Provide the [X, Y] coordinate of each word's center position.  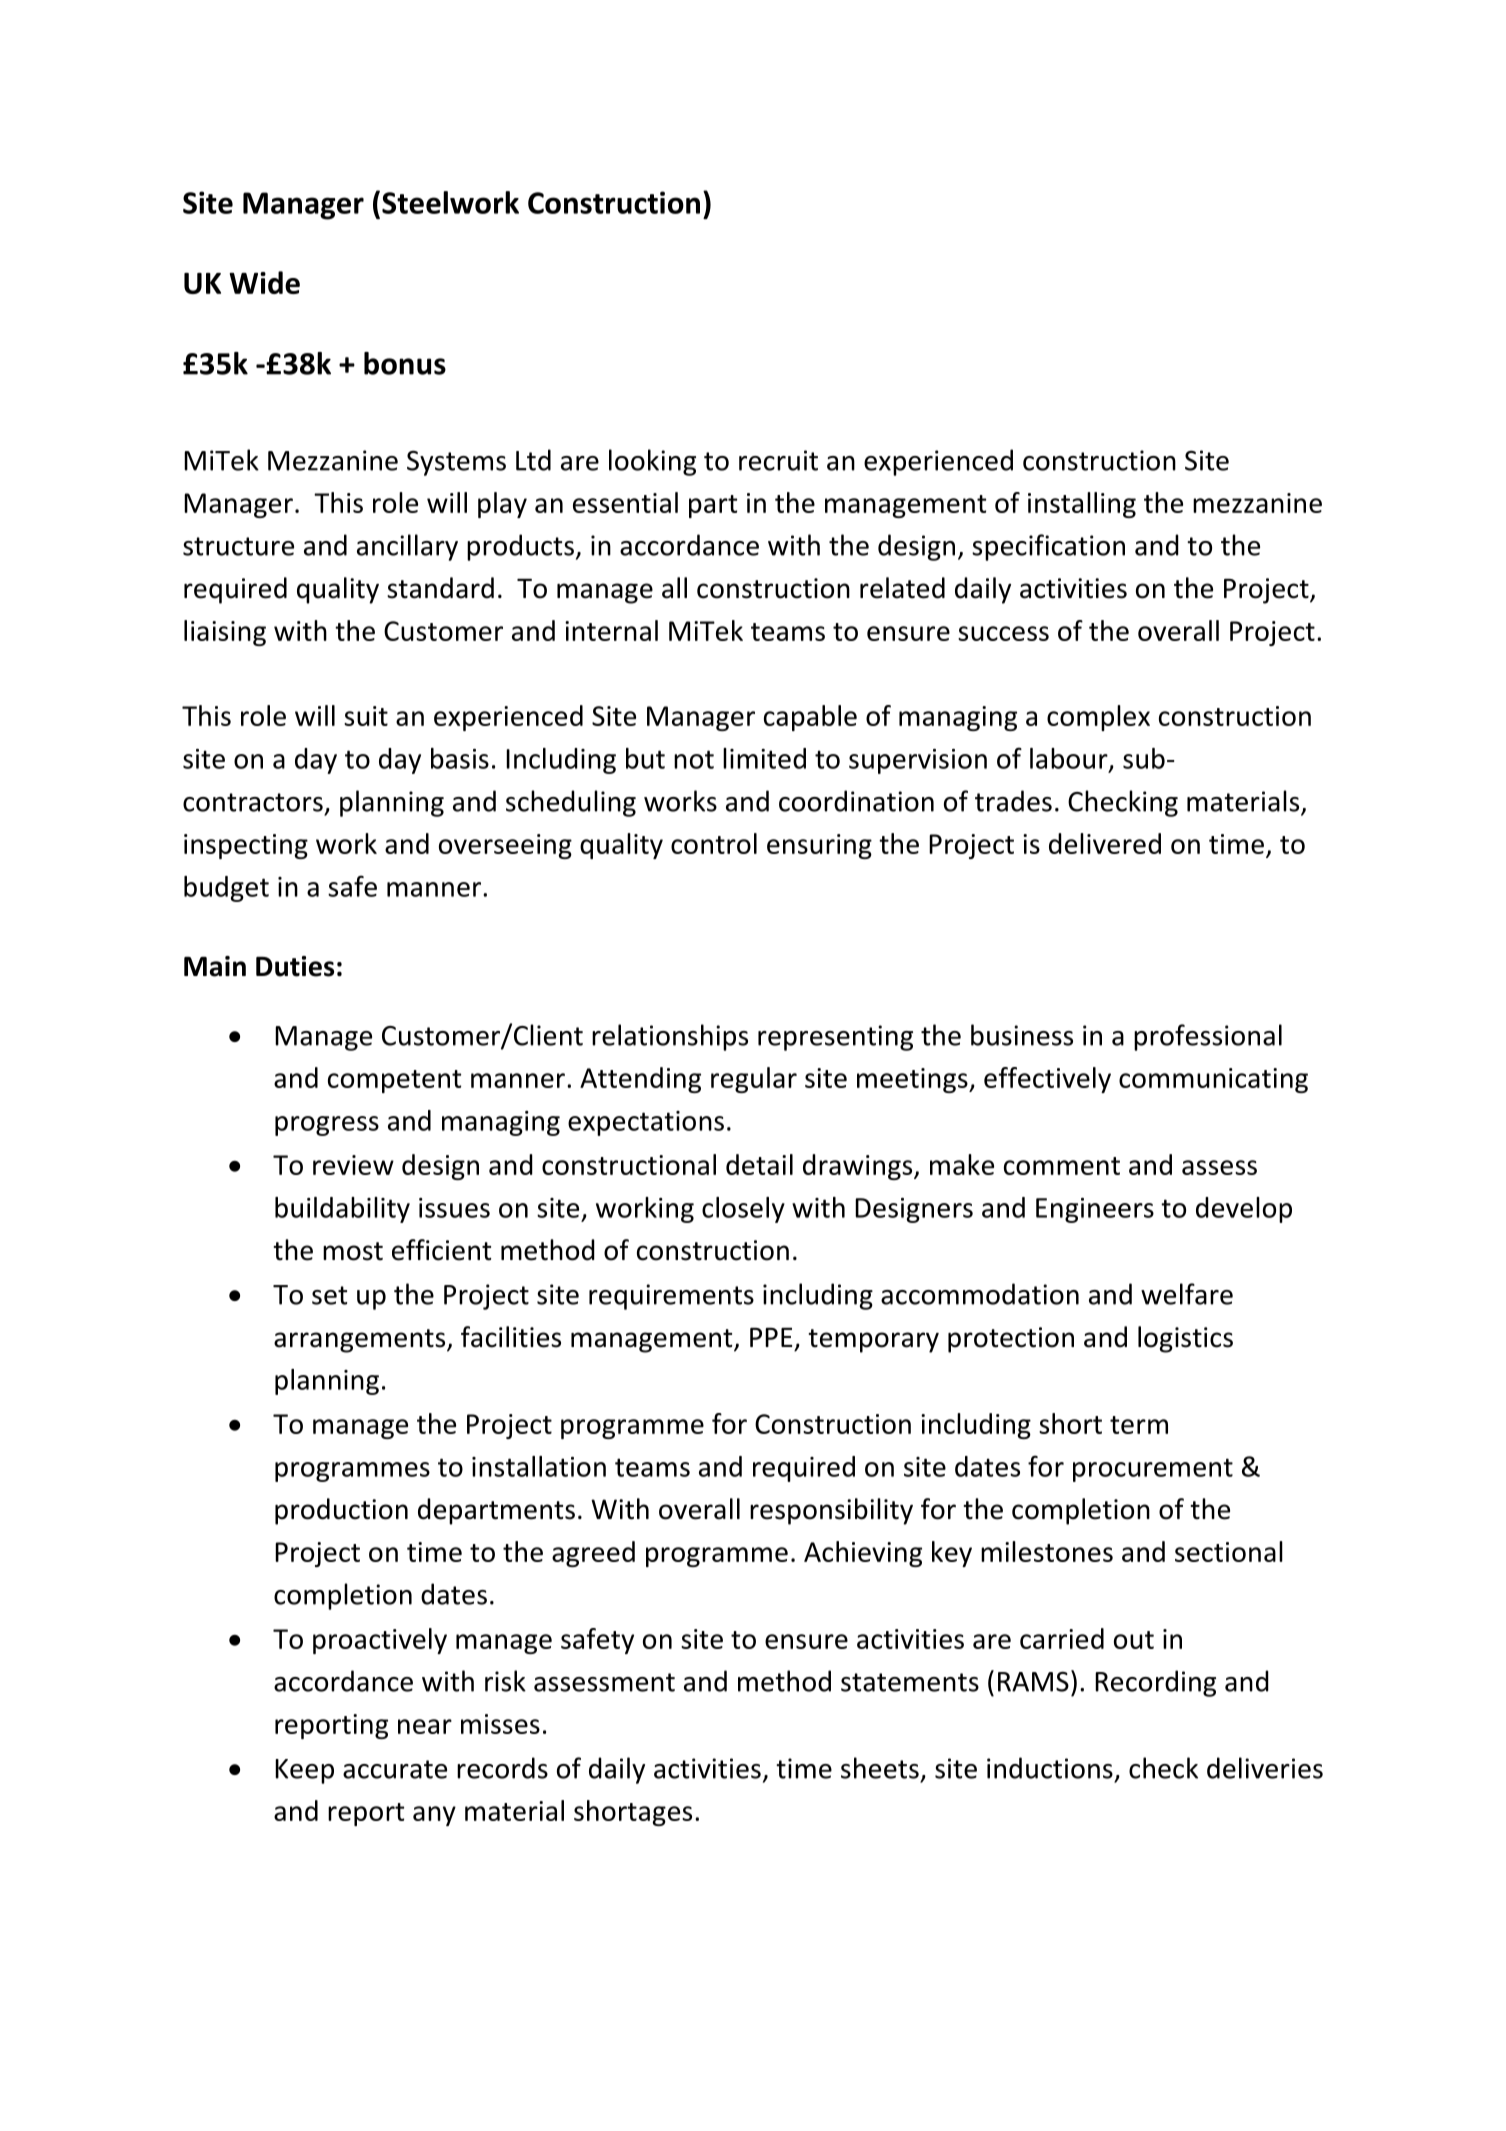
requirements [671, 1297]
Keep [304, 1771]
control [714, 843]
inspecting [246, 846]
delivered [1105, 843]
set [329, 1295]
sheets [880, 1768]
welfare [1187, 1294]
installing [1082, 505]
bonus [405, 363]
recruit [778, 460]
